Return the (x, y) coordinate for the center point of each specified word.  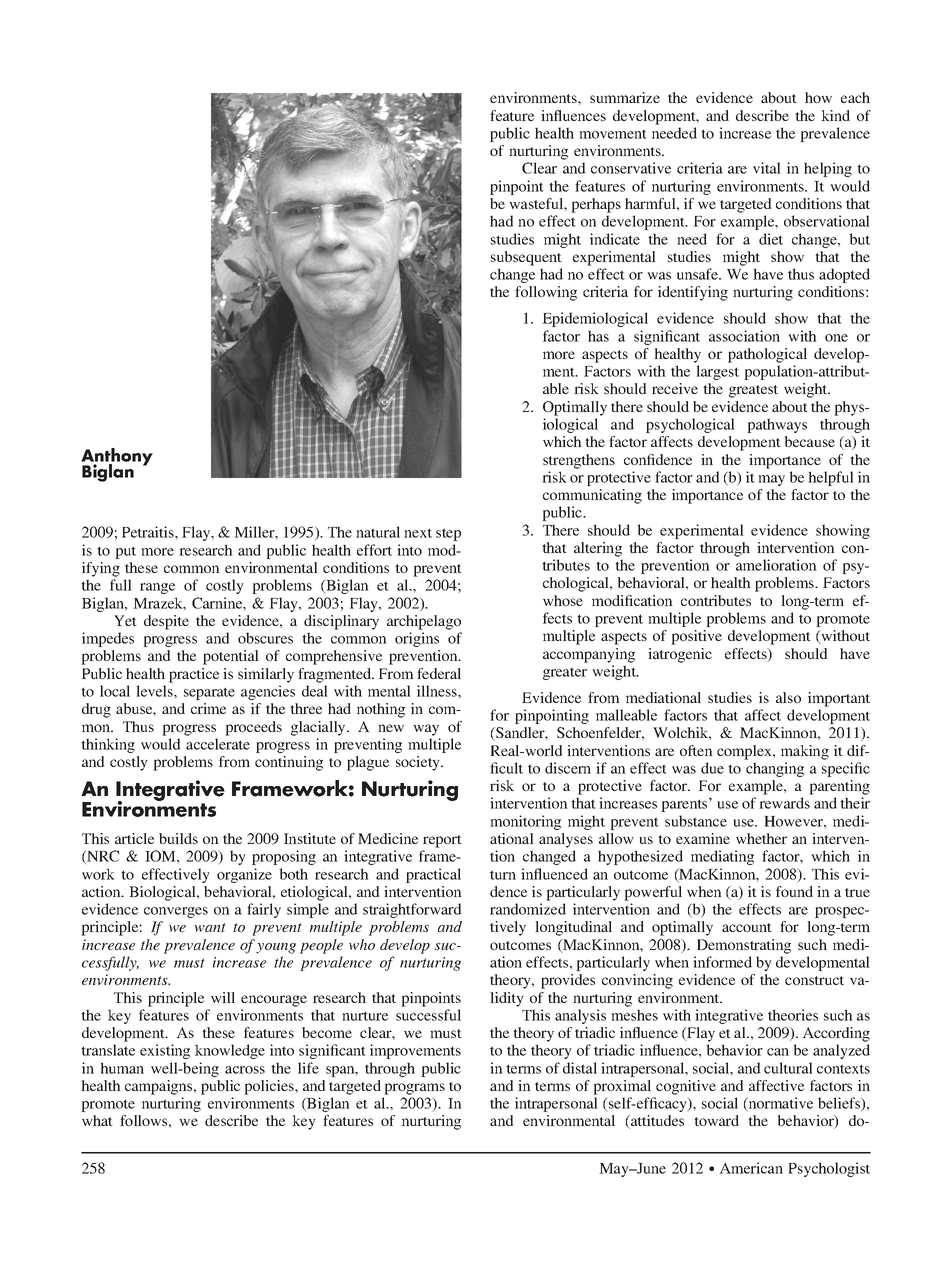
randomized (528, 909)
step (448, 534)
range (157, 588)
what (97, 1120)
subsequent (526, 258)
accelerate (218, 744)
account (747, 927)
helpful (831, 478)
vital (767, 168)
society (419, 763)
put (125, 552)
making (805, 752)
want (210, 927)
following (546, 293)
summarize (625, 97)
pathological (767, 355)
